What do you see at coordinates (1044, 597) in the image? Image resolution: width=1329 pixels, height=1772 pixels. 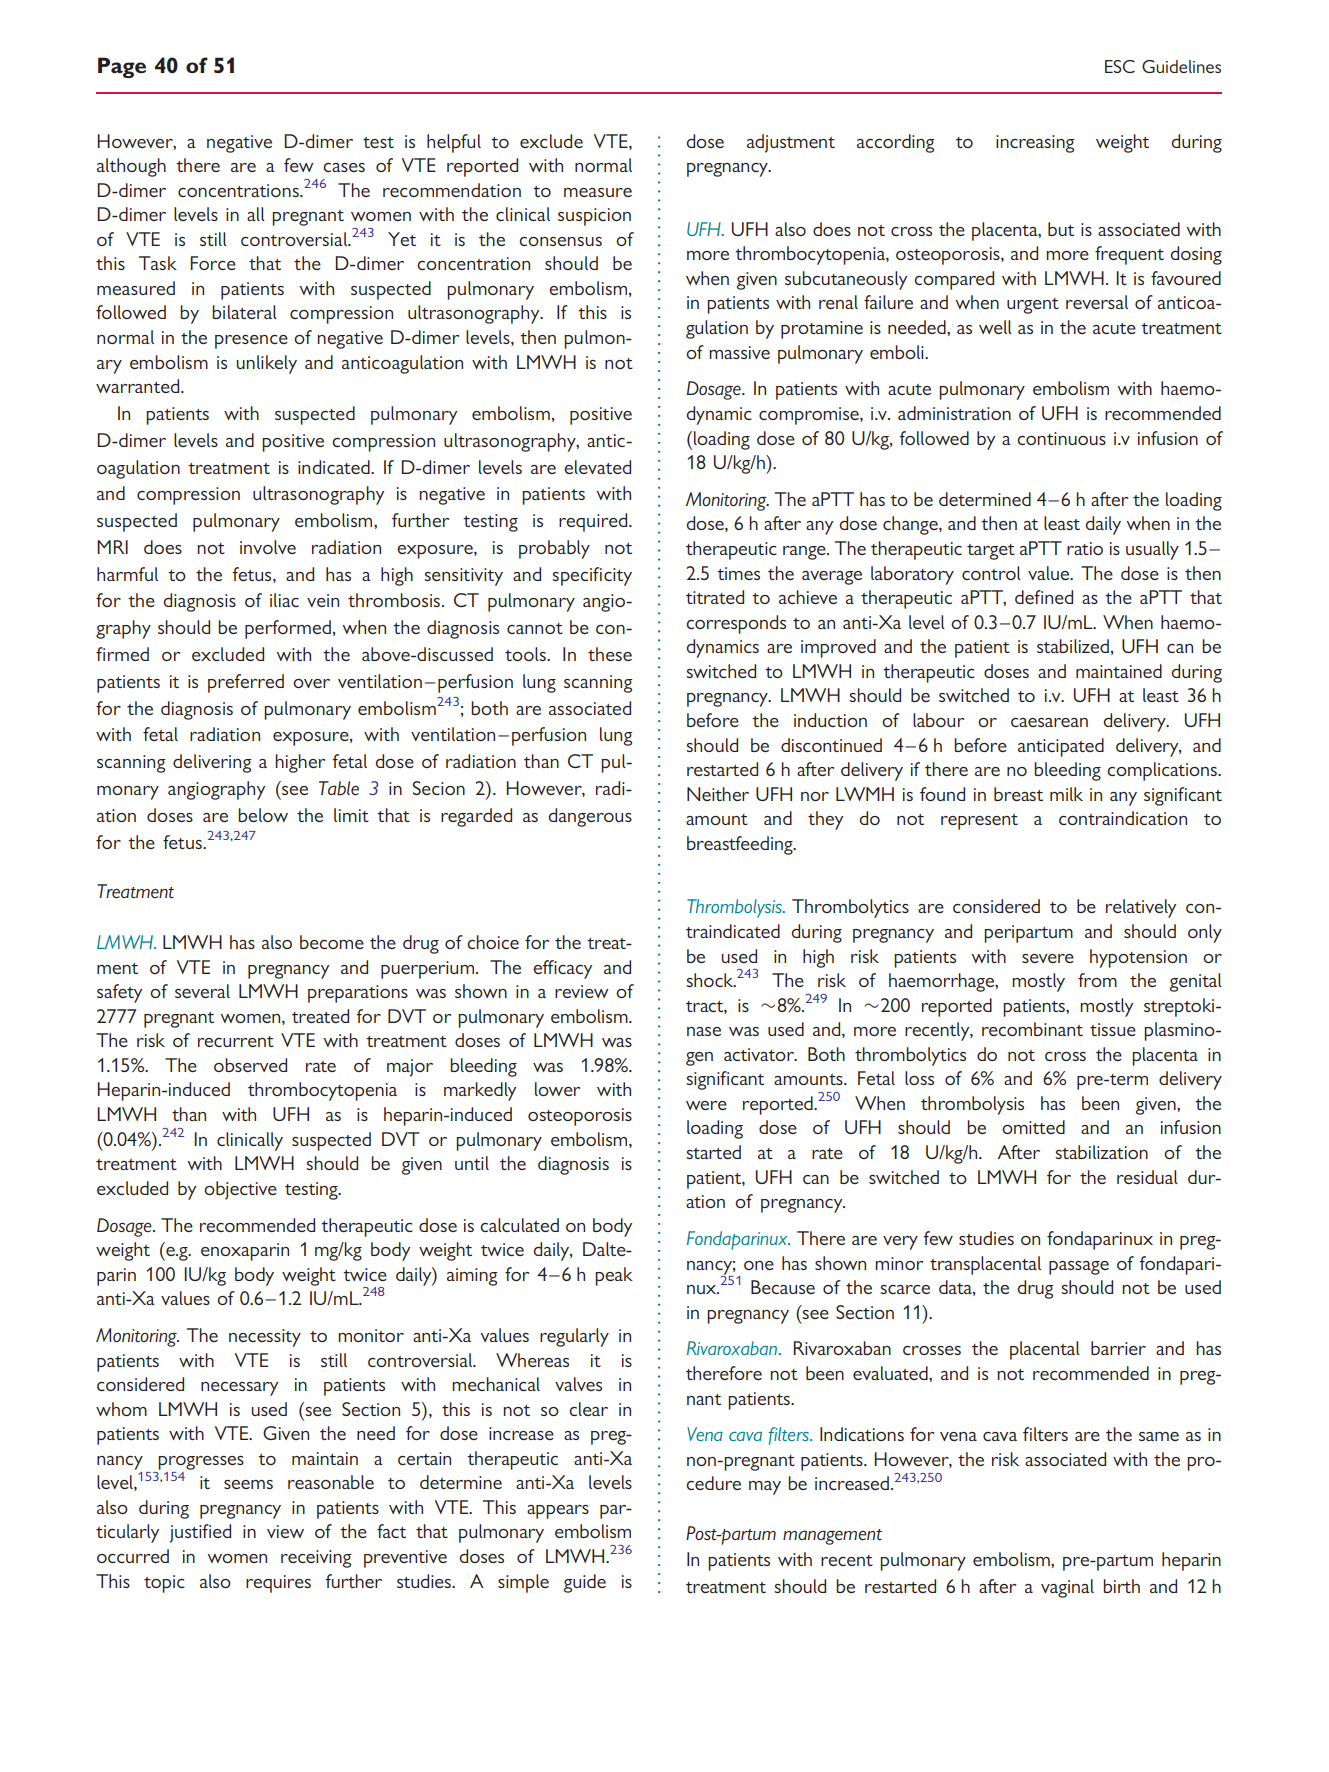 I see `defined` at bounding box center [1044, 597].
